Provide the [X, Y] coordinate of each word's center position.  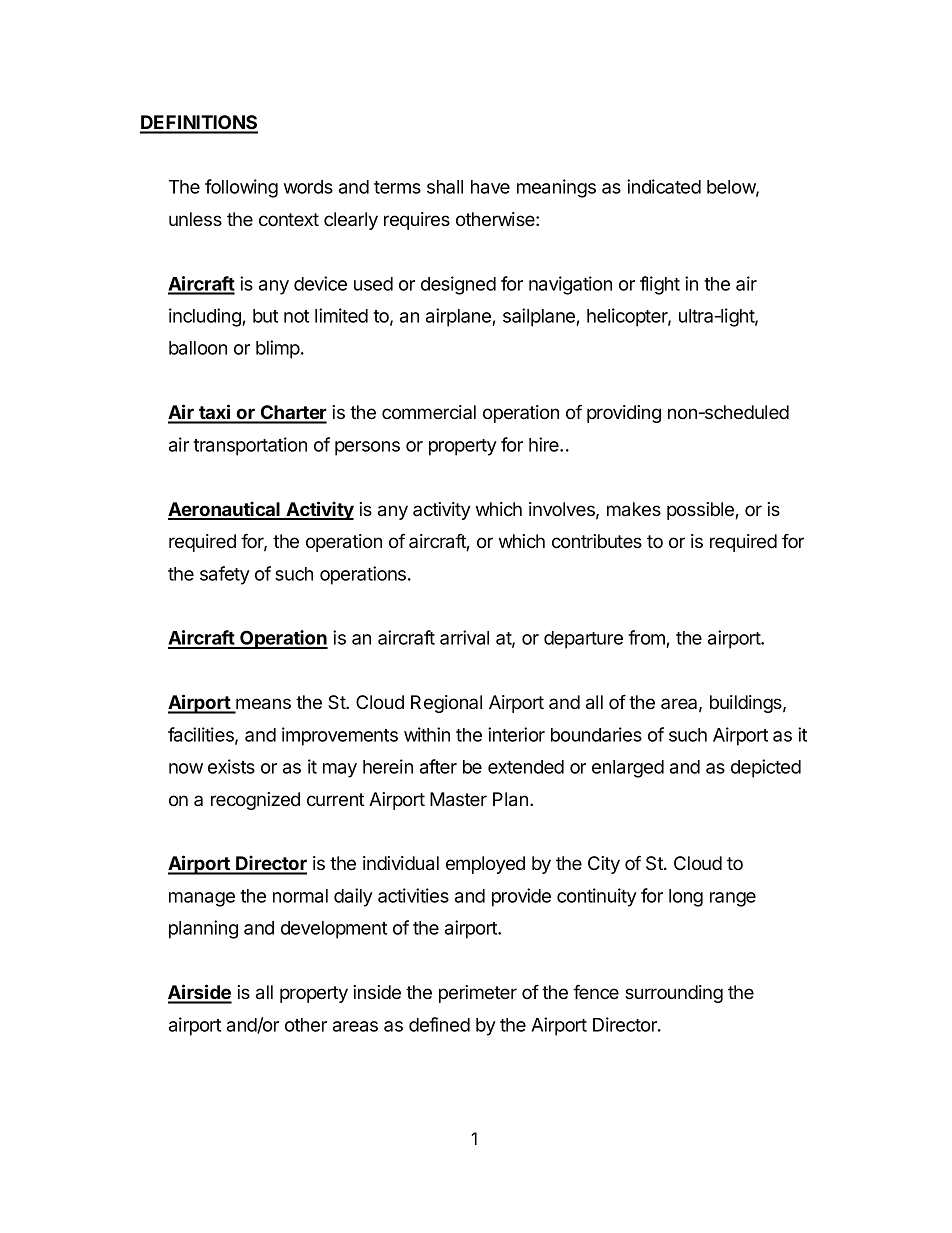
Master [458, 799]
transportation [250, 446]
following [241, 188]
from [647, 639]
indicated [664, 186]
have [490, 187]
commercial [429, 412]
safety [225, 575]
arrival [464, 637]
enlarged [628, 769]
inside [377, 992]
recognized [255, 801]
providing [624, 414]
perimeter [478, 994]
